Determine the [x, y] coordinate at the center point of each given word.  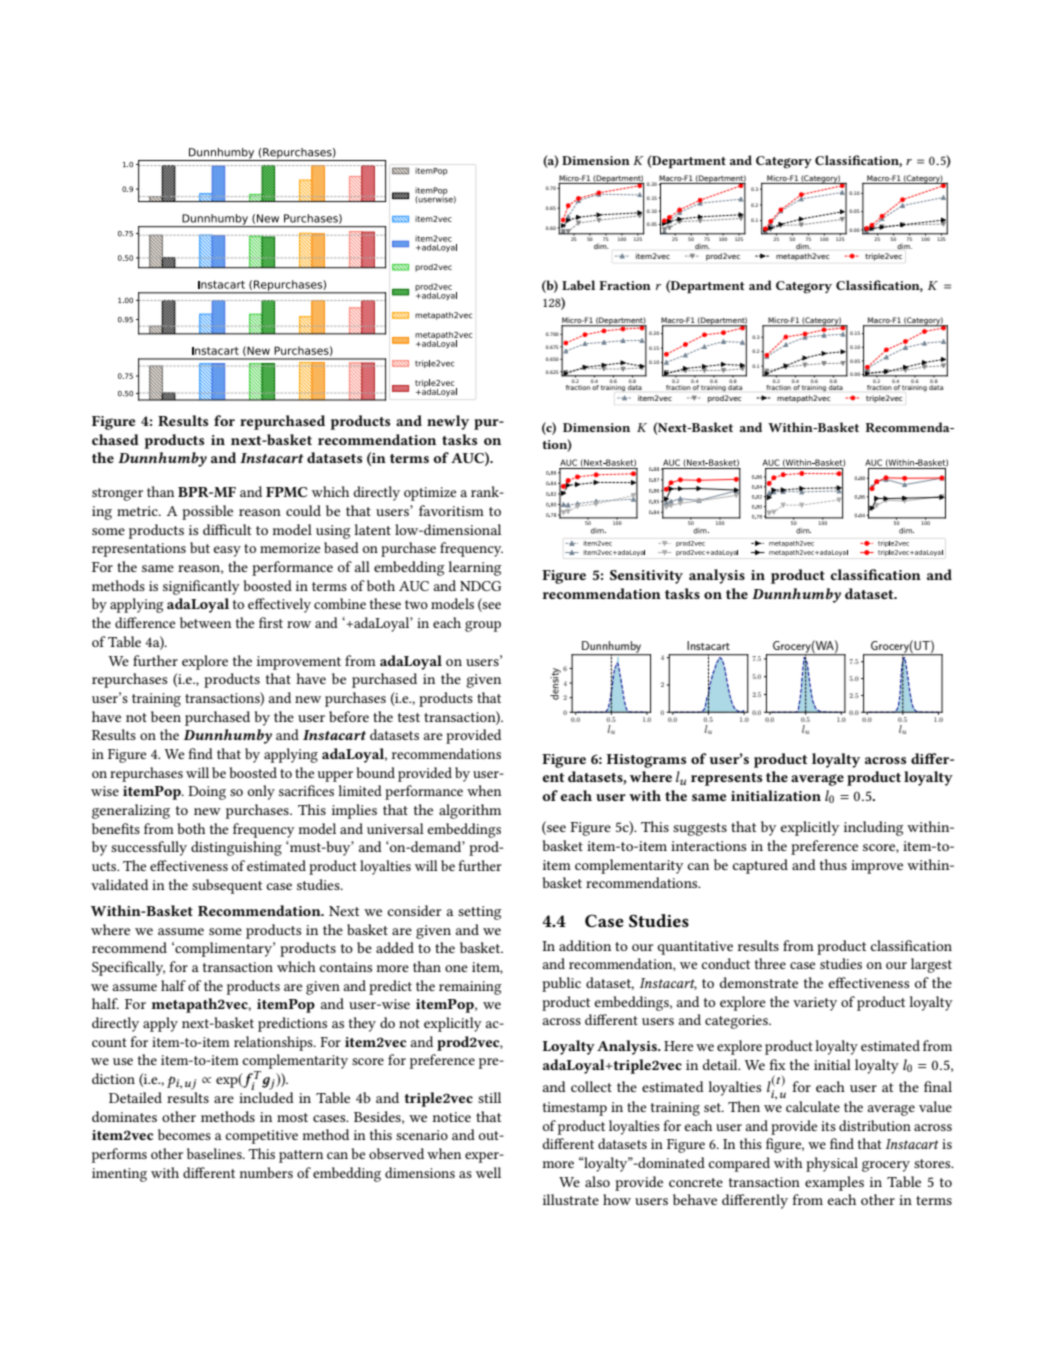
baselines [215, 1153]
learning [474, 568]
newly [448, 422]
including [873, 828]
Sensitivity [646, 577]
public [561, 984]
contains [346, 967]
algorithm [470, 811]
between [205, 622]
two [416, 604]
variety [815, 1004]
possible [207, 512]
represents [726, 779]
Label [578, 285]
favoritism [451, 510]
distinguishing [236, 848]
